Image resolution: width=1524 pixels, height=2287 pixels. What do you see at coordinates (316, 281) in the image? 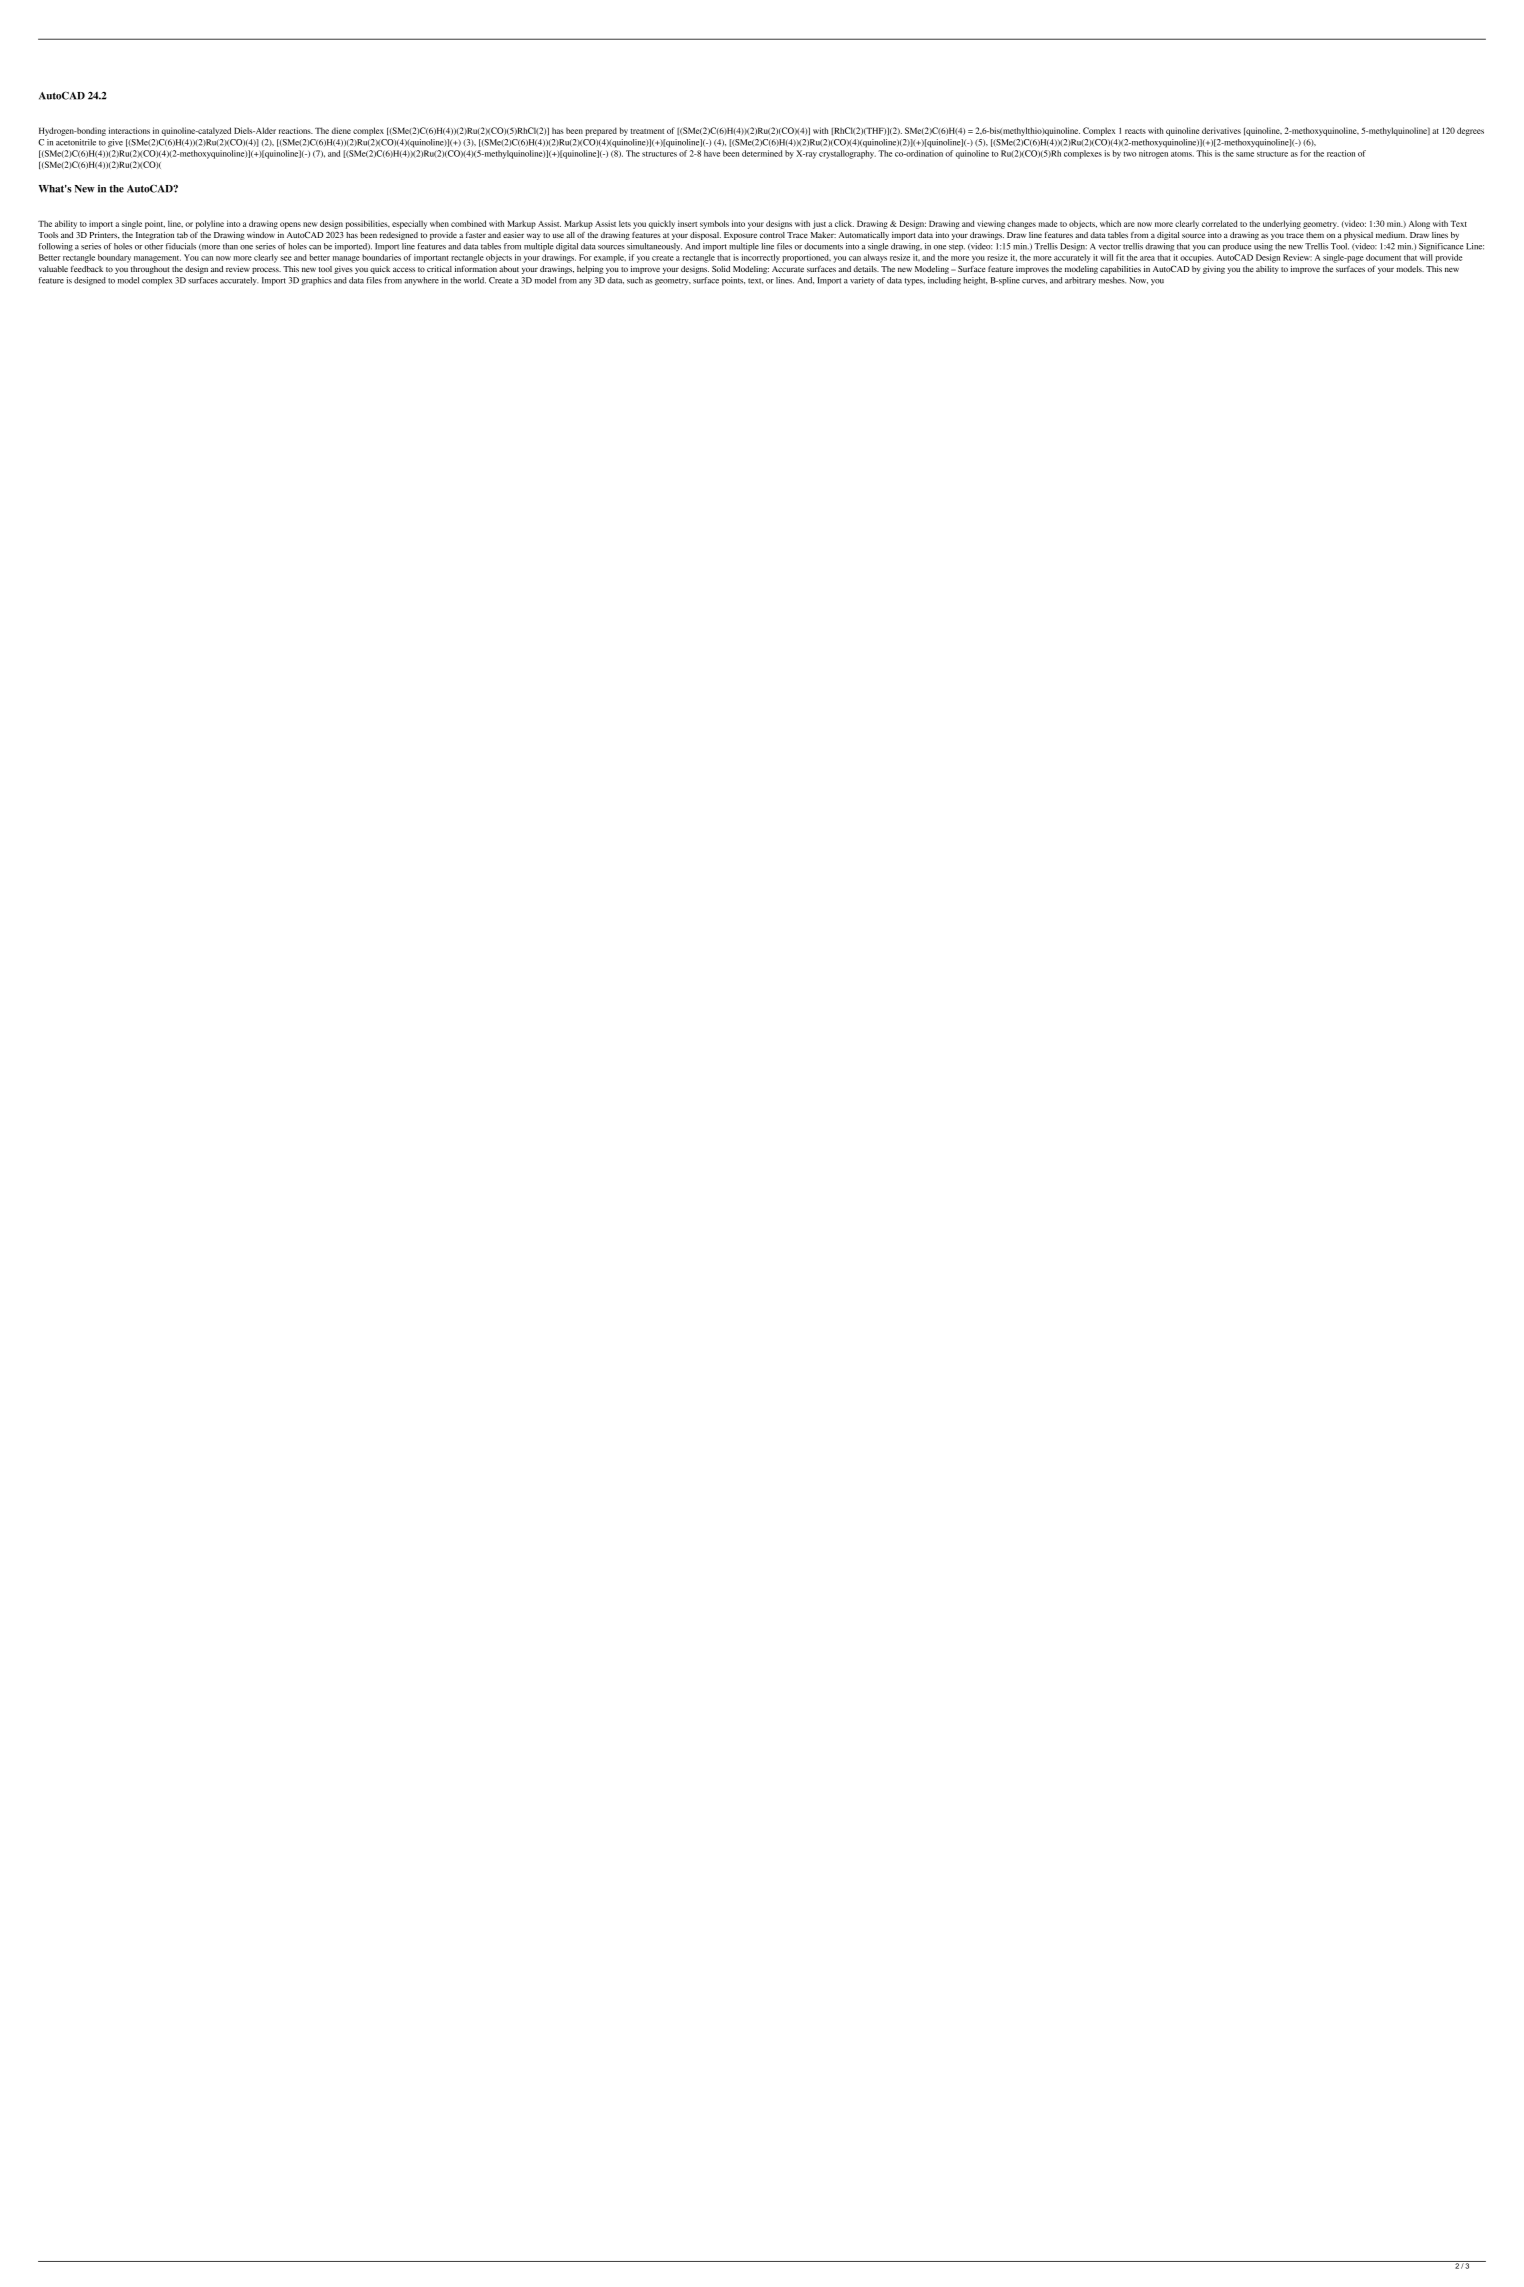
I see `graphics` at bounding box center [316, 281].
